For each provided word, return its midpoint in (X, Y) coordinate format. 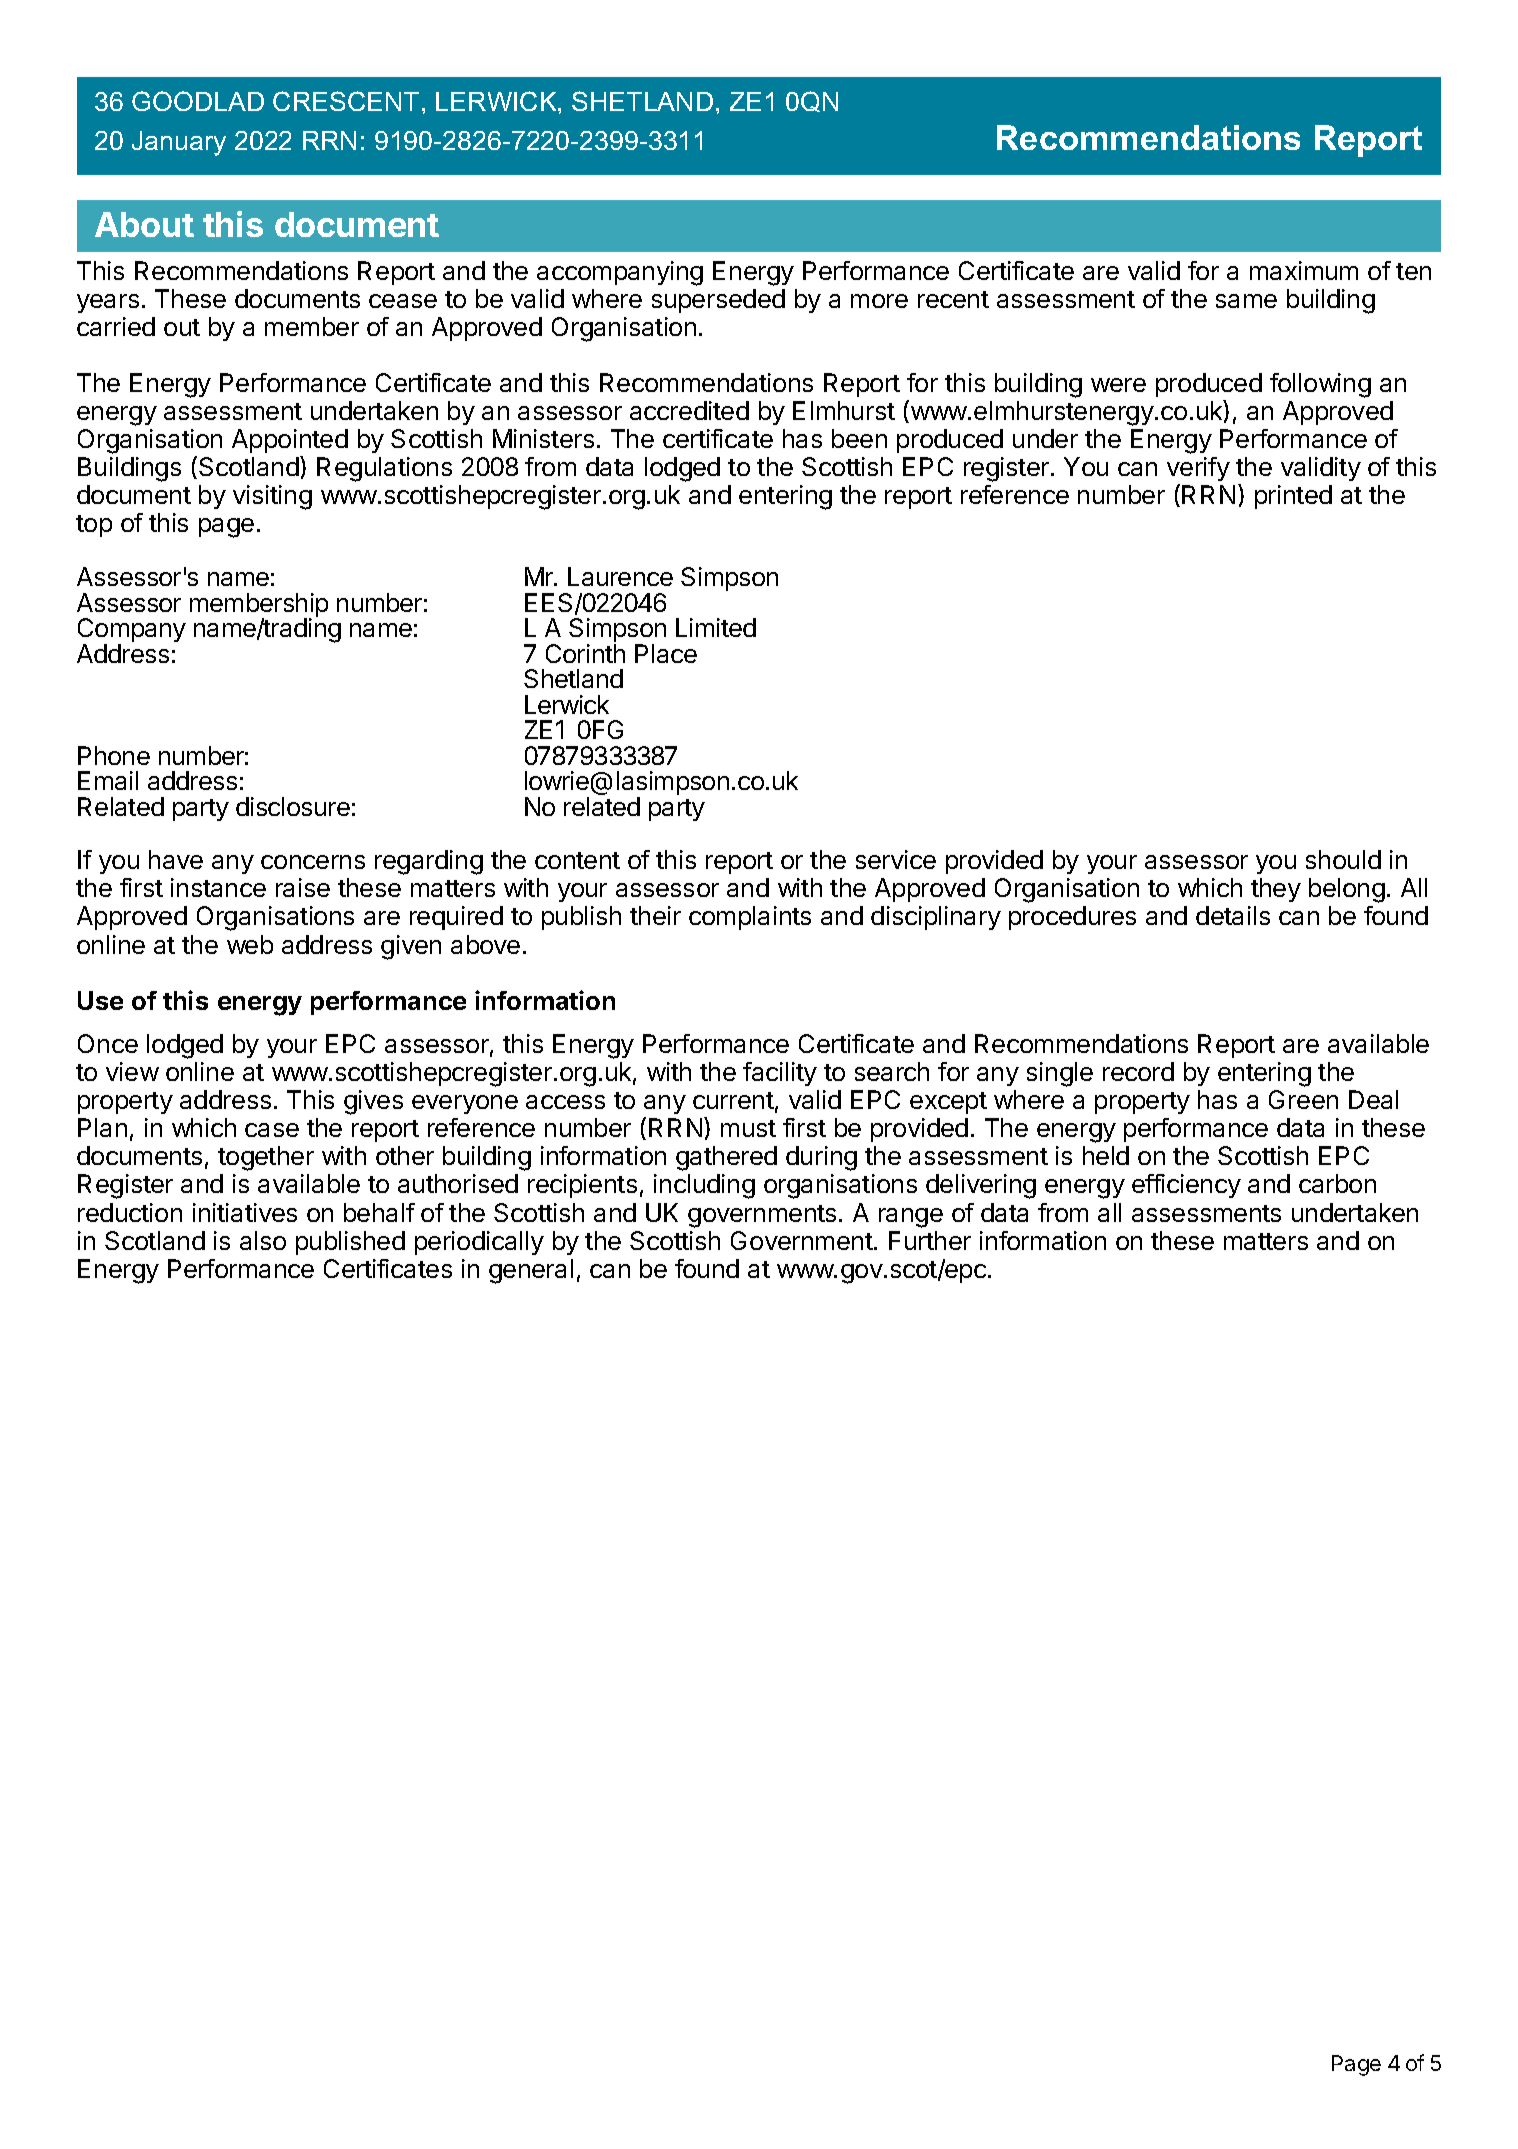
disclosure (293, 806)
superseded (718, 301)
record (1138, 1071)
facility (780, 1074)
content (577, 860)
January (179, 143)
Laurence (620, 576)
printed (1293, 497)
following (1320, 385)
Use (100, 1000)
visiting (272, 497)
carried (116, 326)
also (263, 1240)
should (1343, 859)
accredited (689, 410)
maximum (1304, 270)
